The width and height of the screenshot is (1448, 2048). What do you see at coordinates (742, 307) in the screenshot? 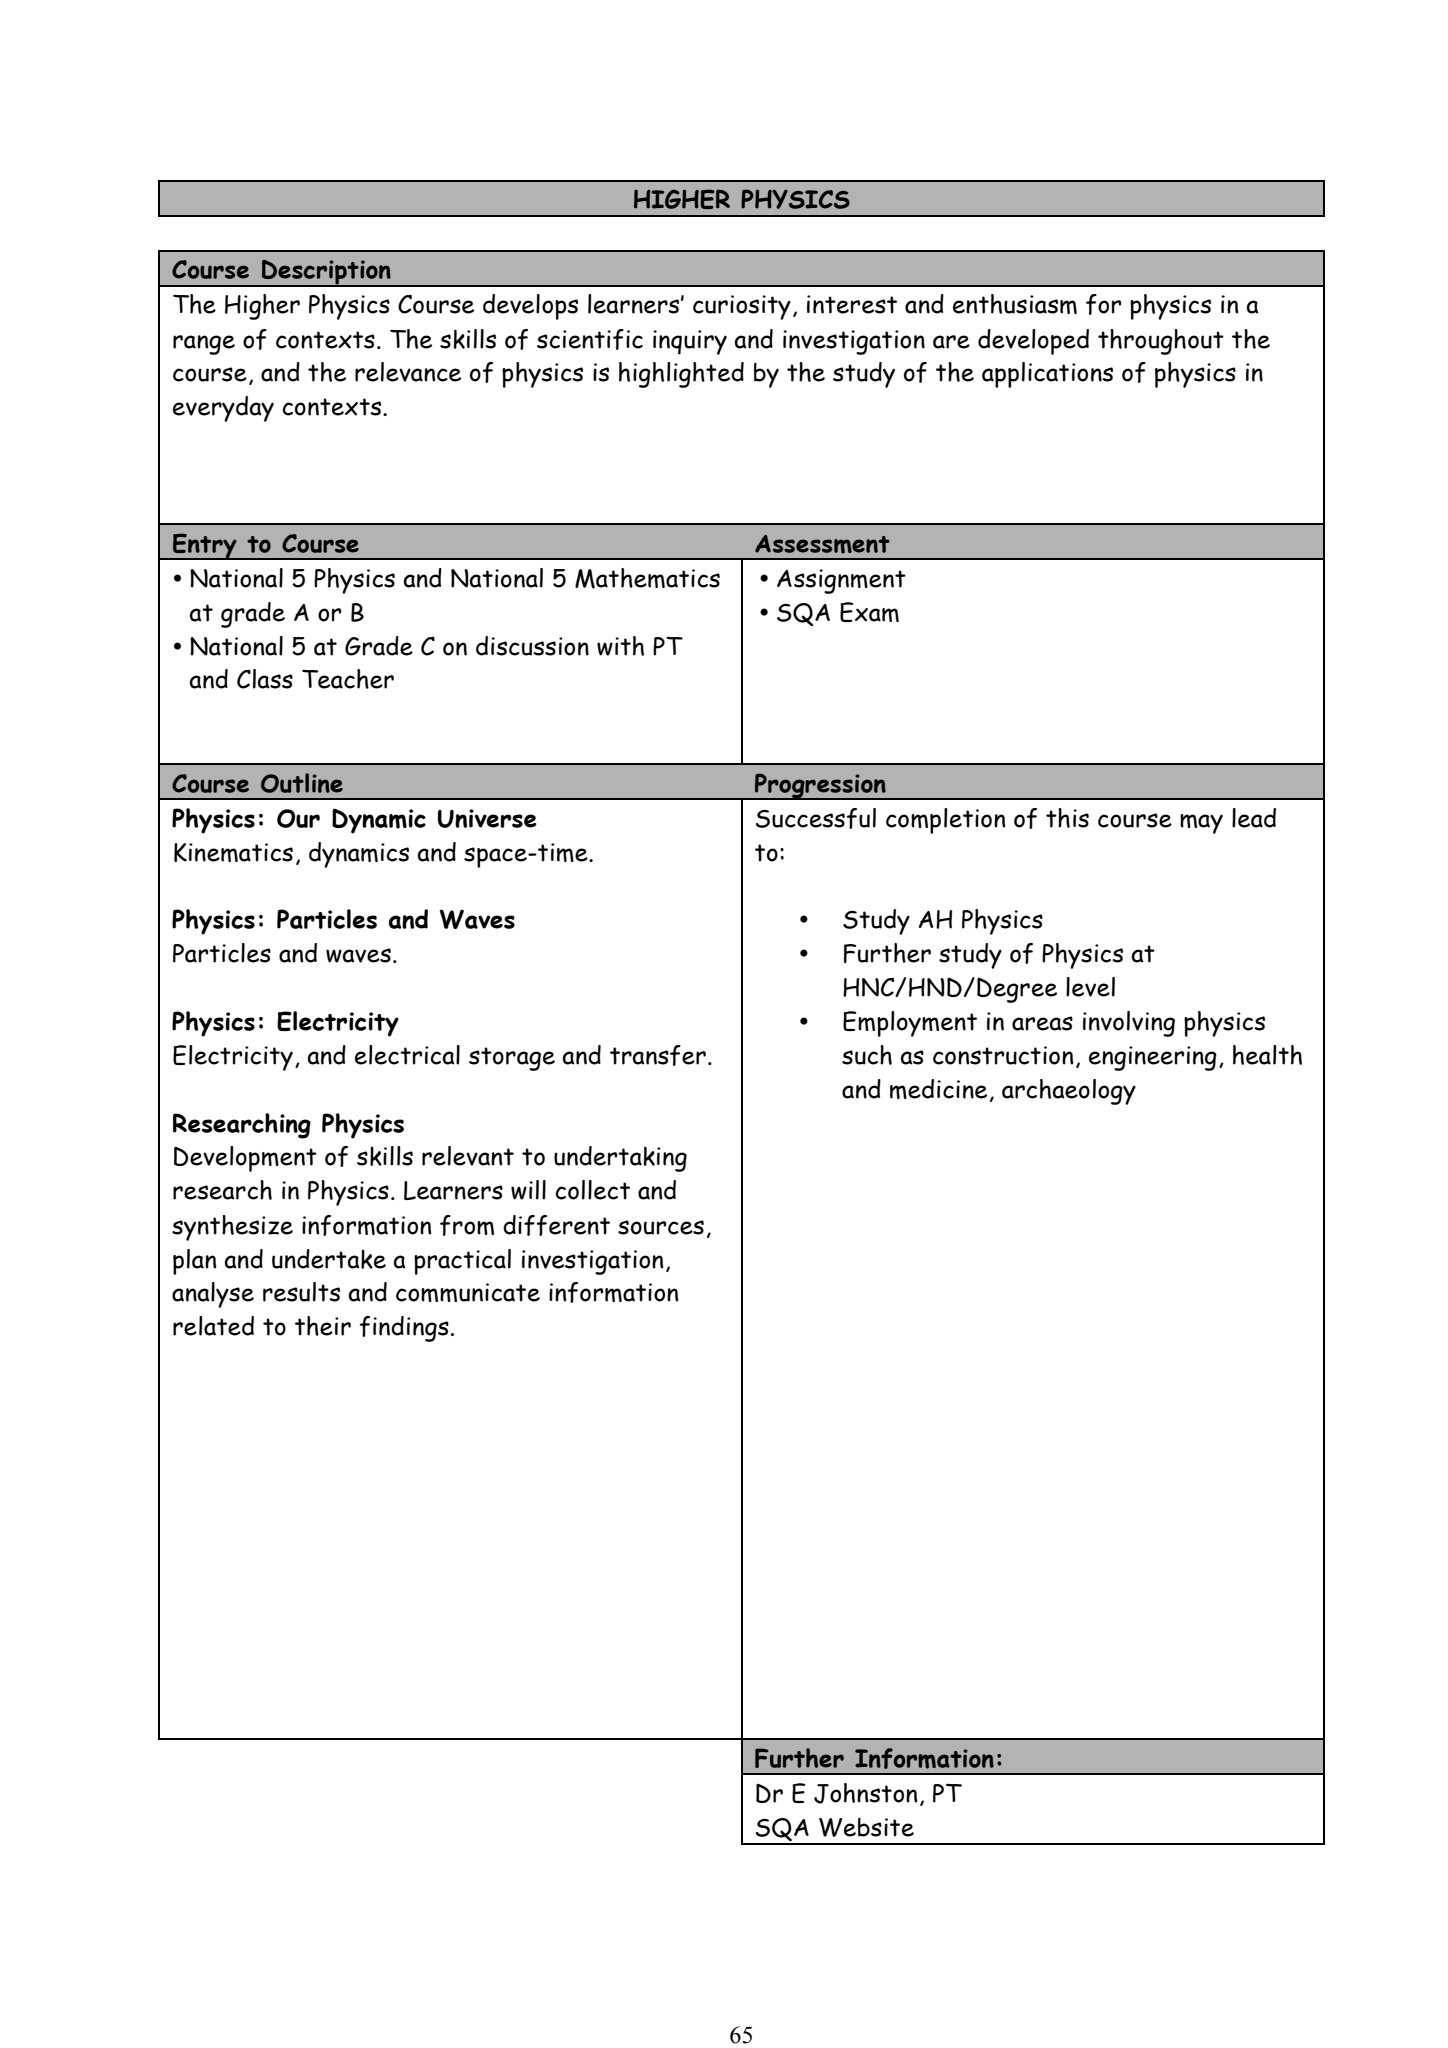
I see `curiosity` at bounding box center [742, 307].
